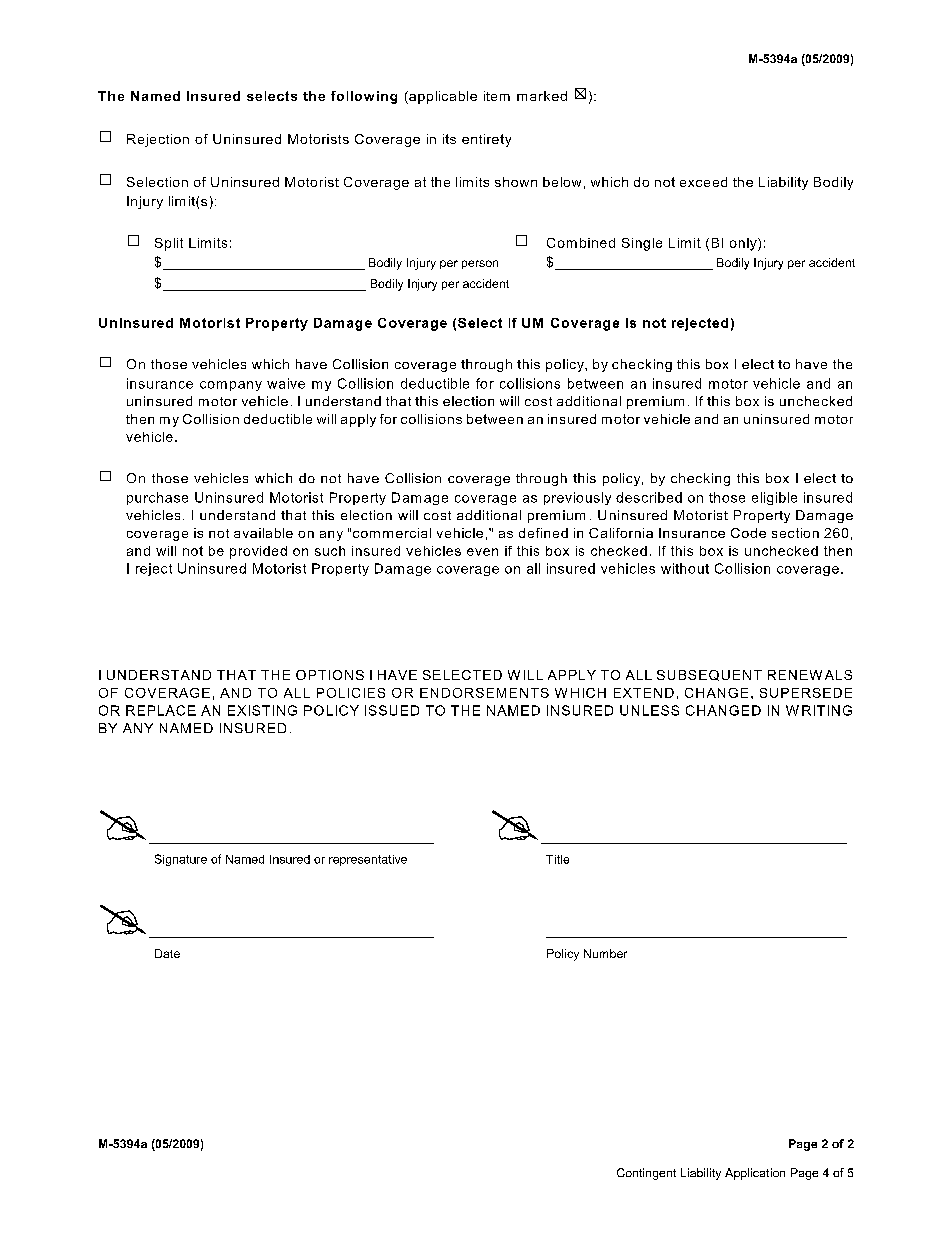  What do you see at coordinates (774, 498) in the screenshot?
I see `eligible` at bounding box center [774, 498].
